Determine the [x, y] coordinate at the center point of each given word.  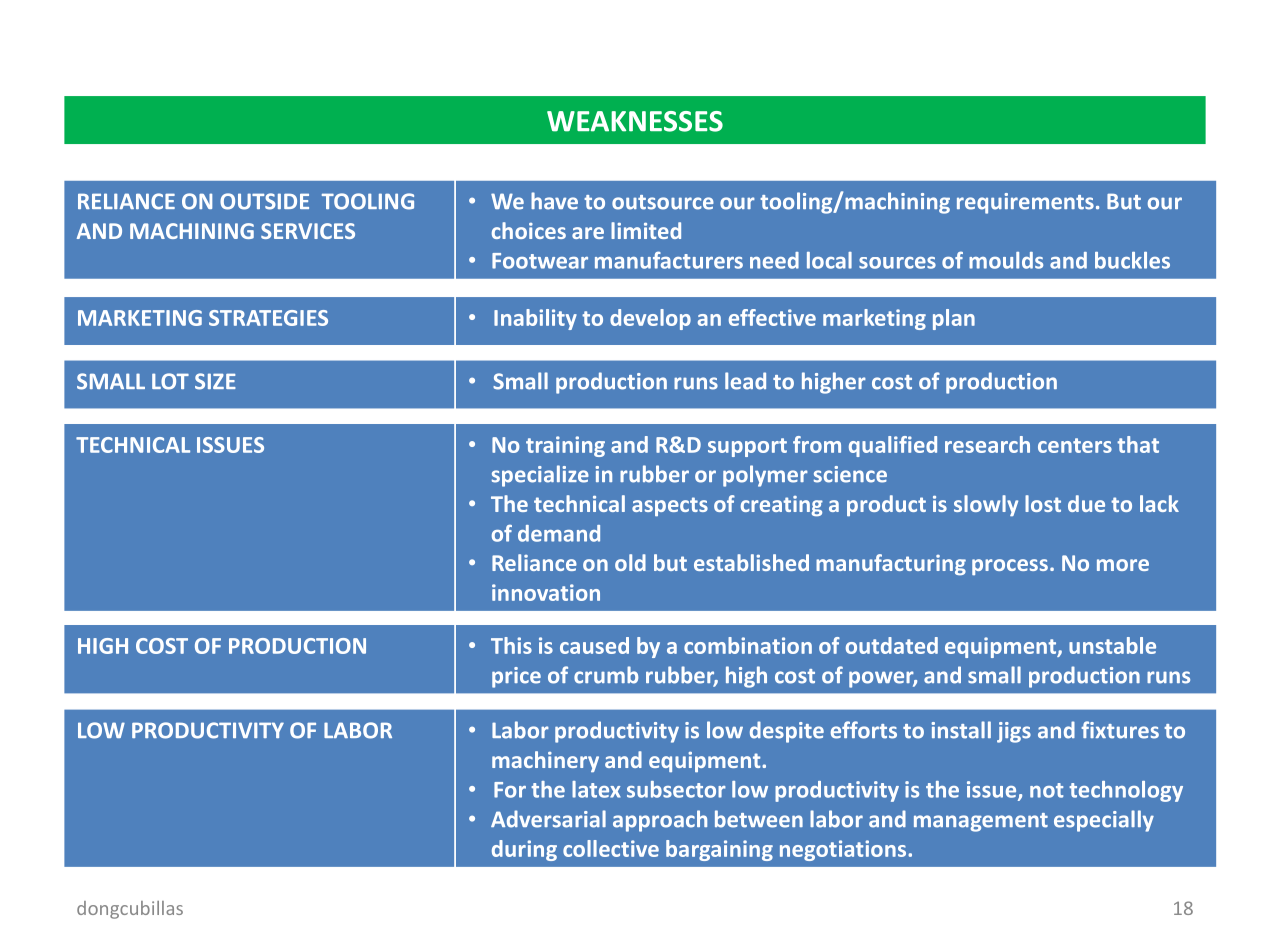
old [630, 562]
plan [954, 319]
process [1010, 567]
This [511, 645]
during [524, 850]
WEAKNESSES [635, 121]
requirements [1025, 203]
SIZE [215, 381]
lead [745, 381]
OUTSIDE [264, 201]
